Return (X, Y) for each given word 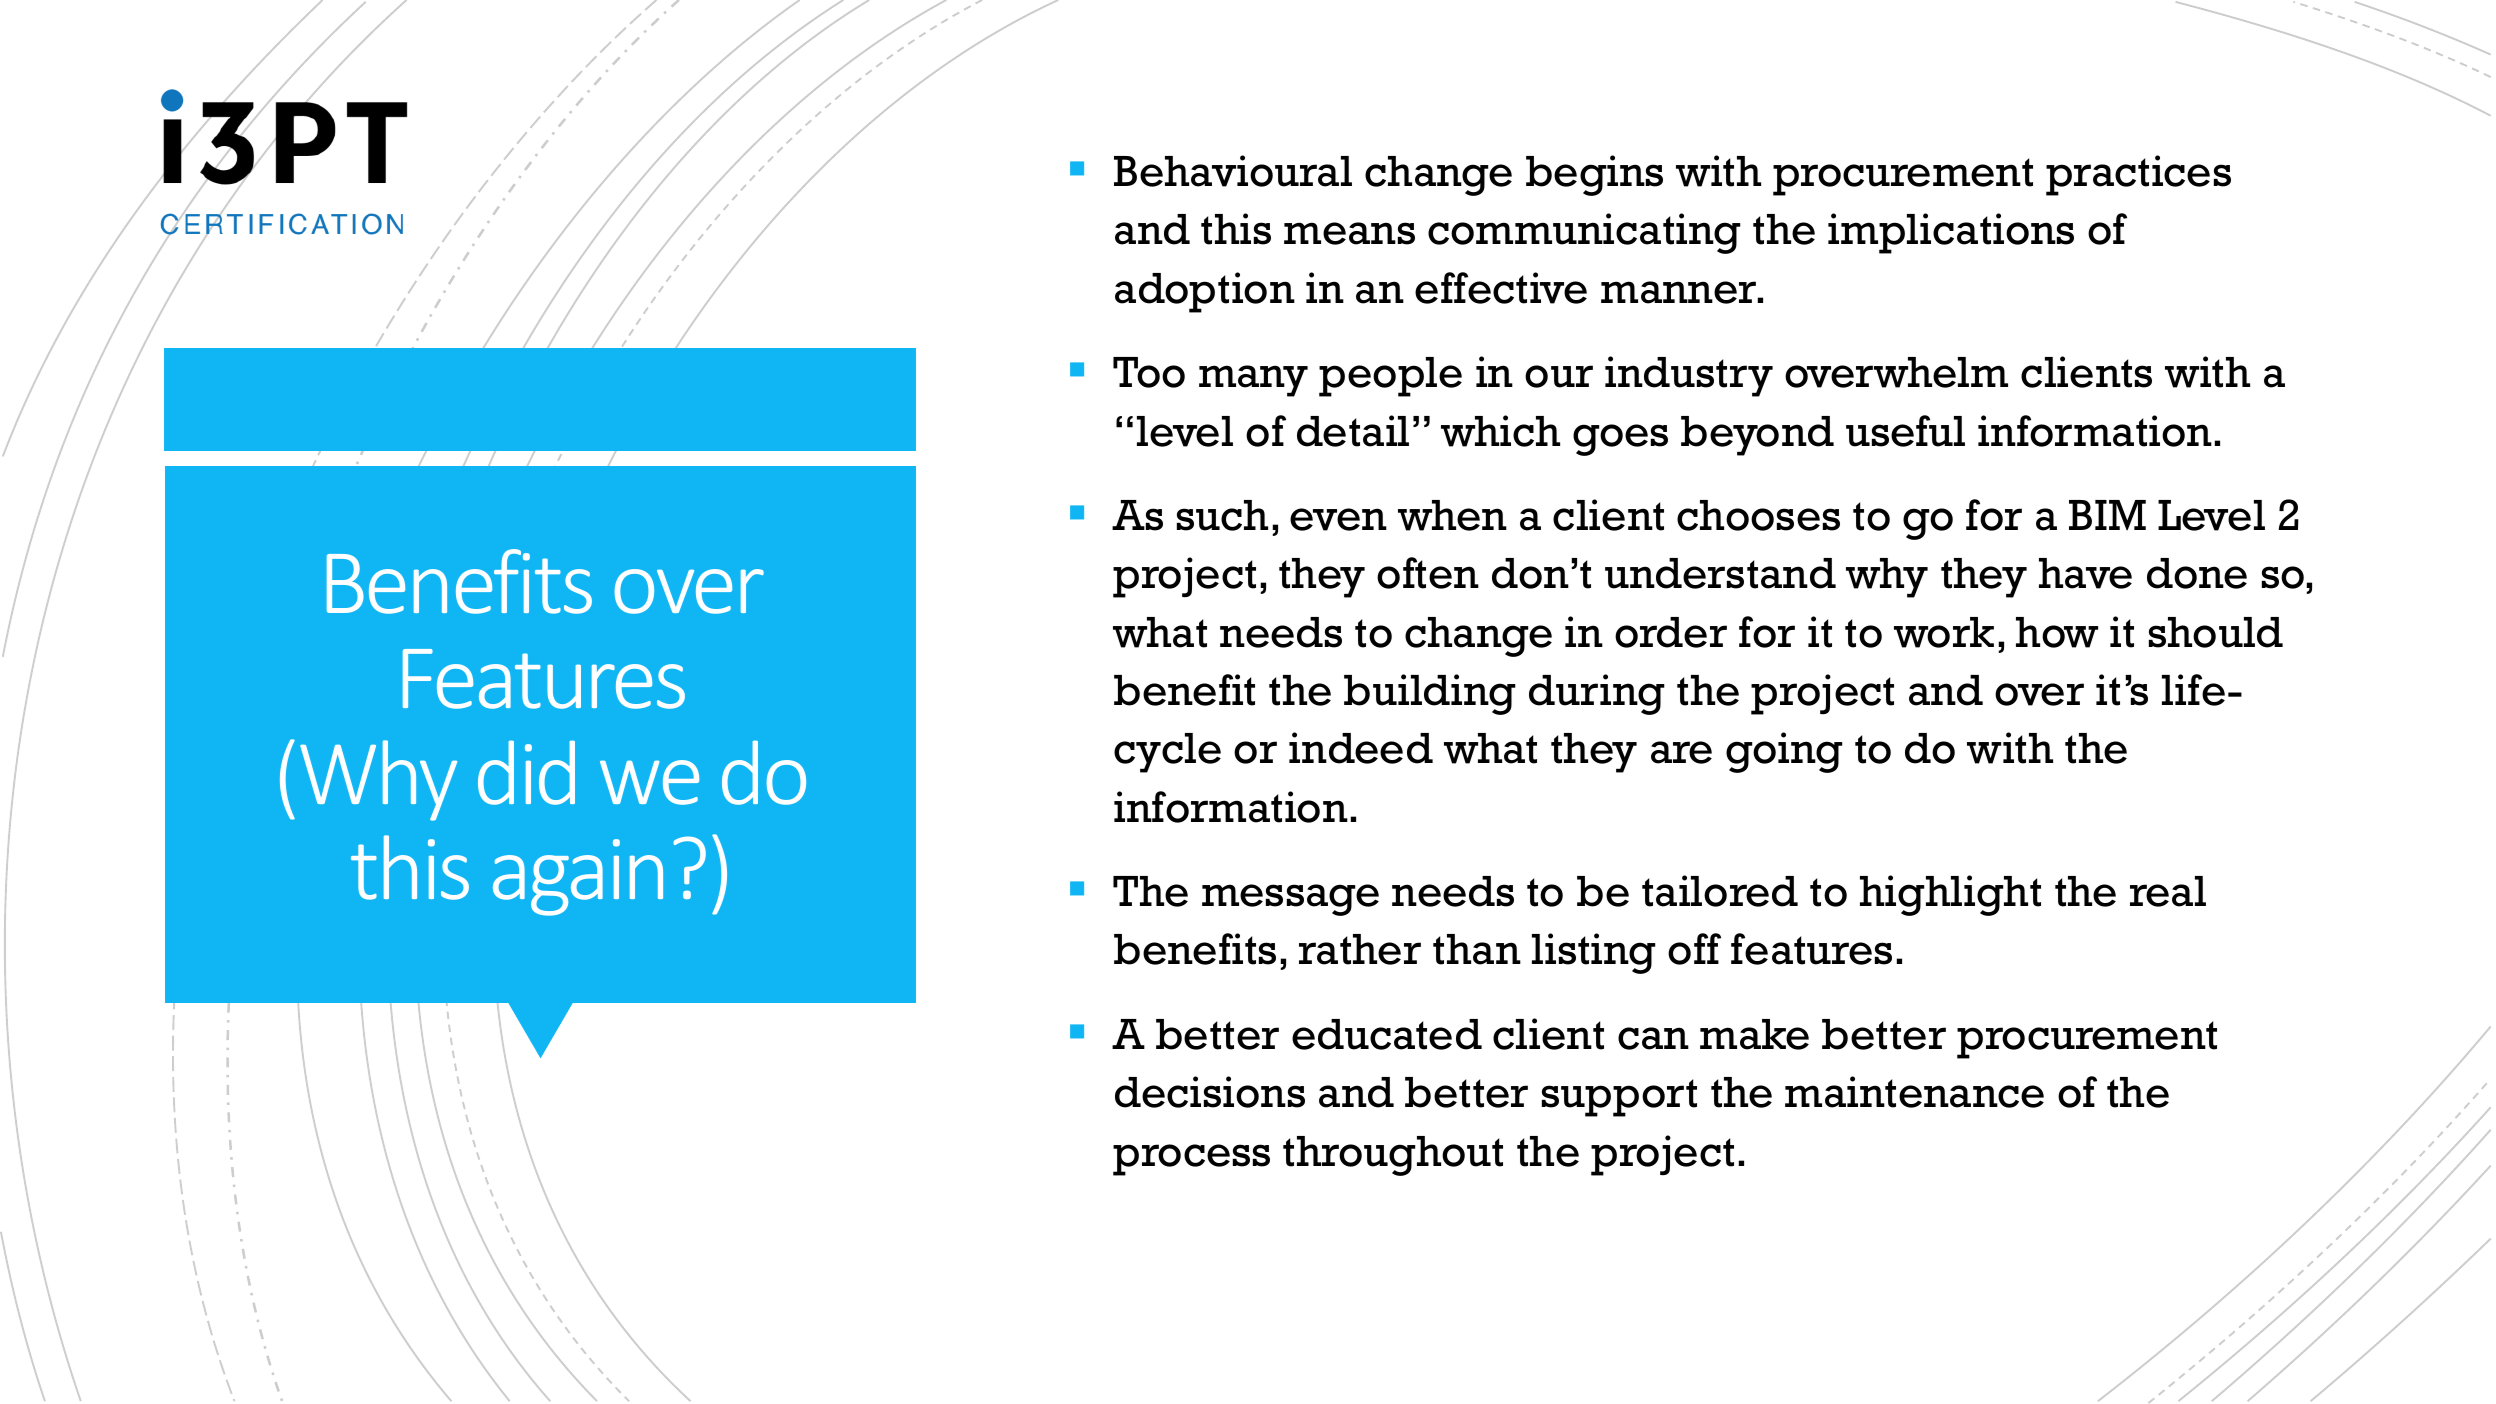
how (2057, 632)
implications (1951, 233)
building (1430, 694)
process (1191, 1160)
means (1349, 233)
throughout (1393, 1156)
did (526, 772)
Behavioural (1233, 171)
